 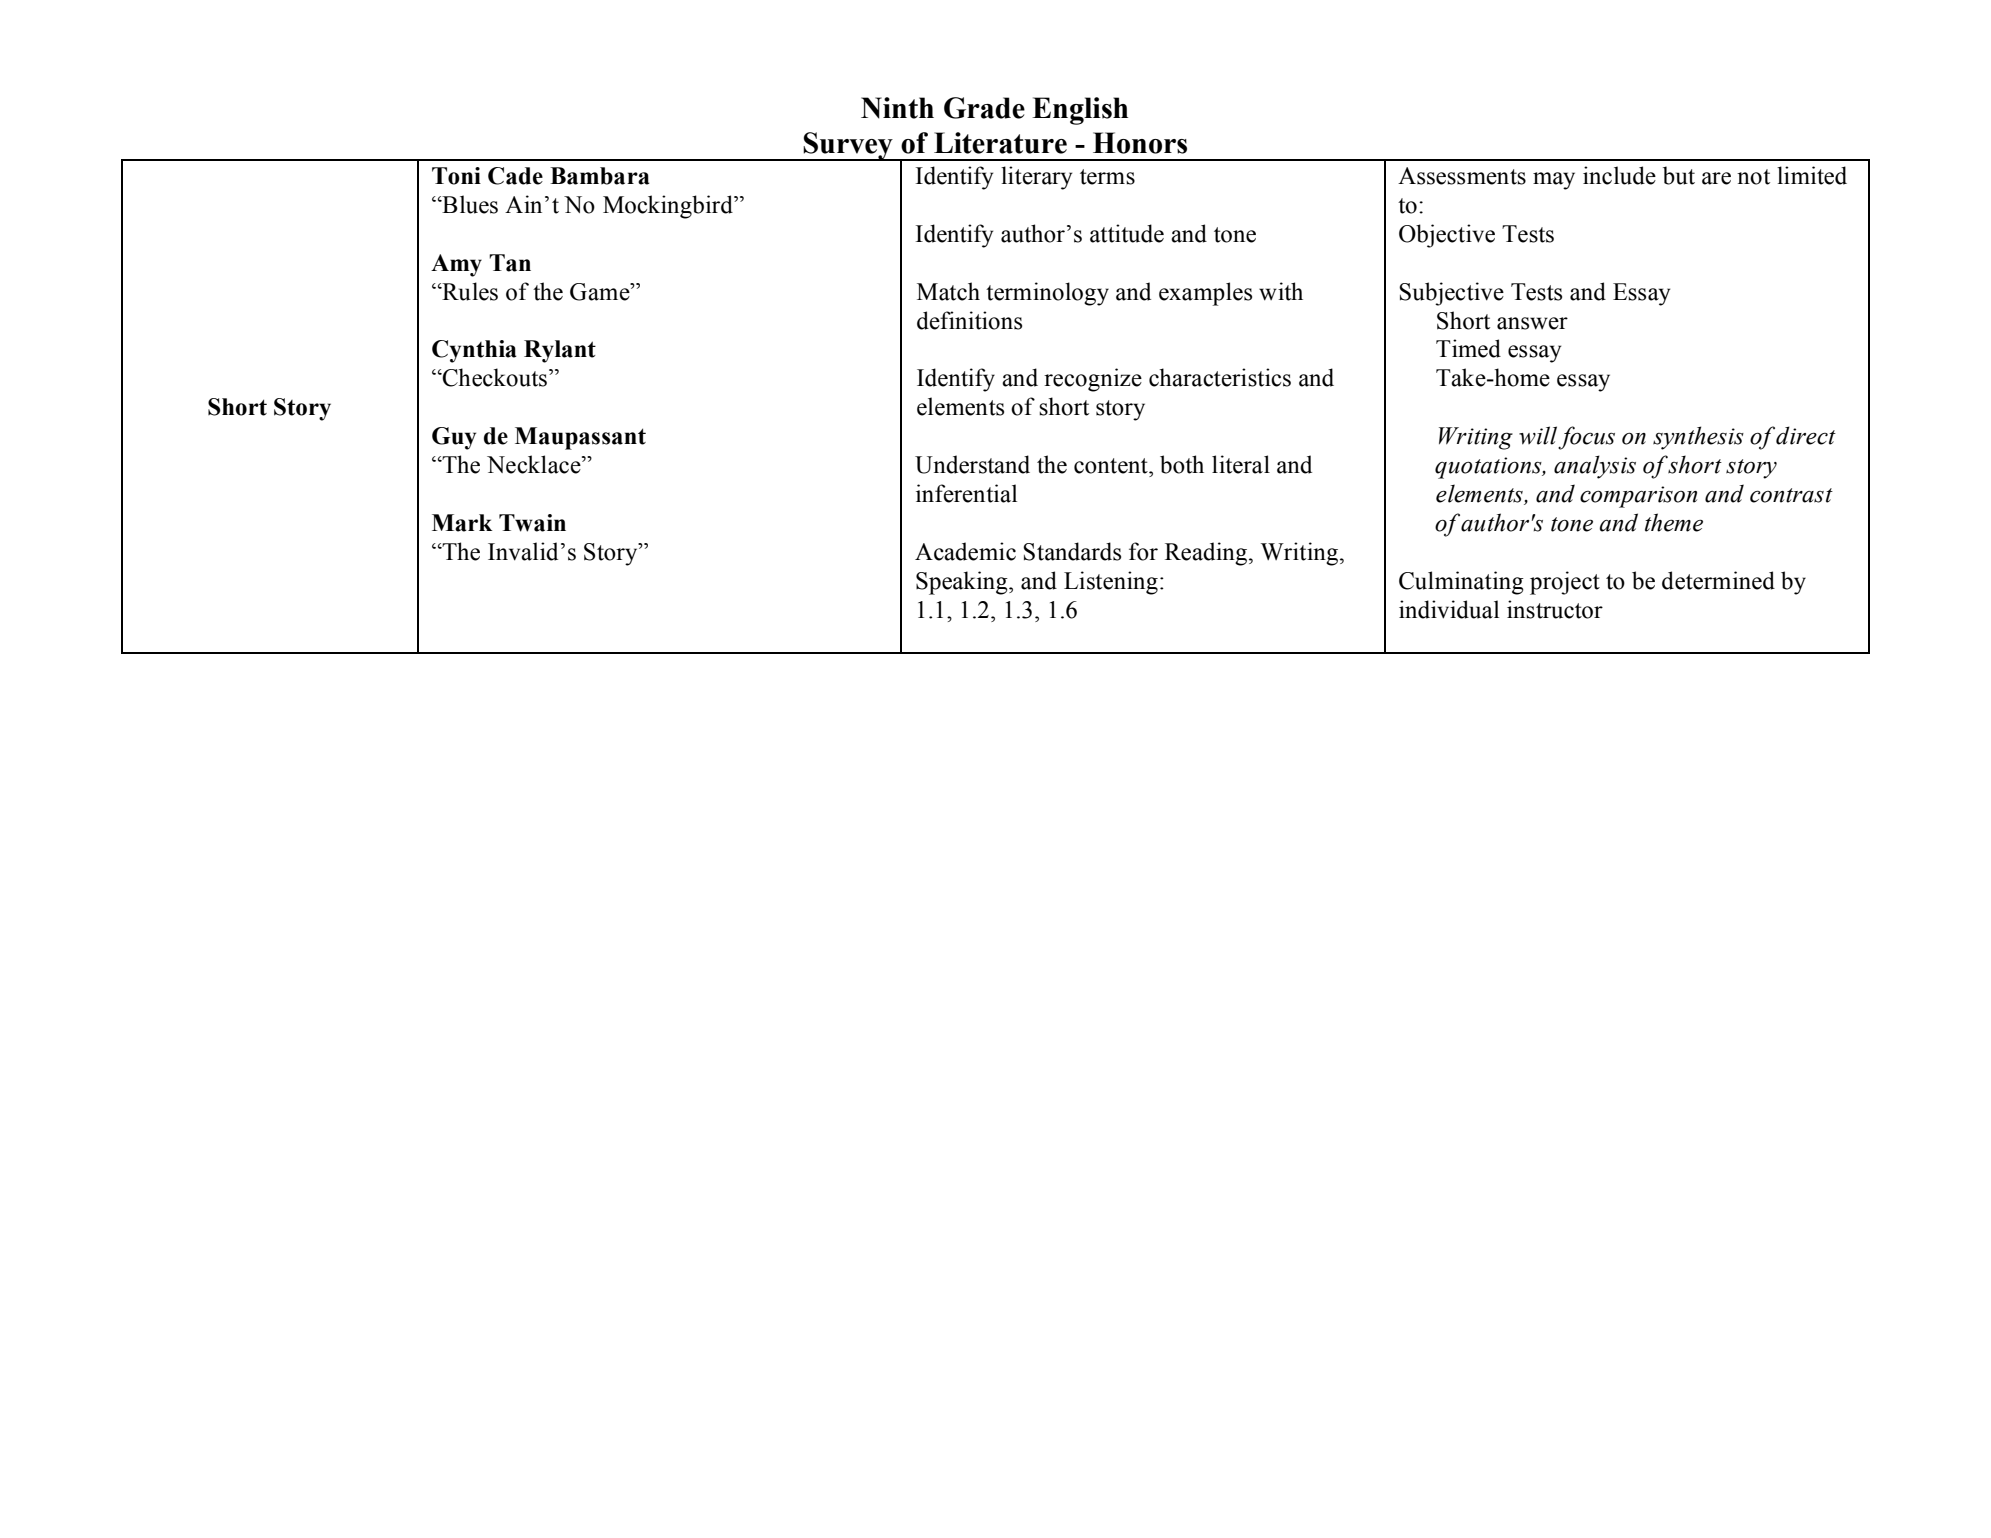 What do you see at coordinates (848, 146) in the screenshot?
I see `Survey` at bounding box center [848, 146].
